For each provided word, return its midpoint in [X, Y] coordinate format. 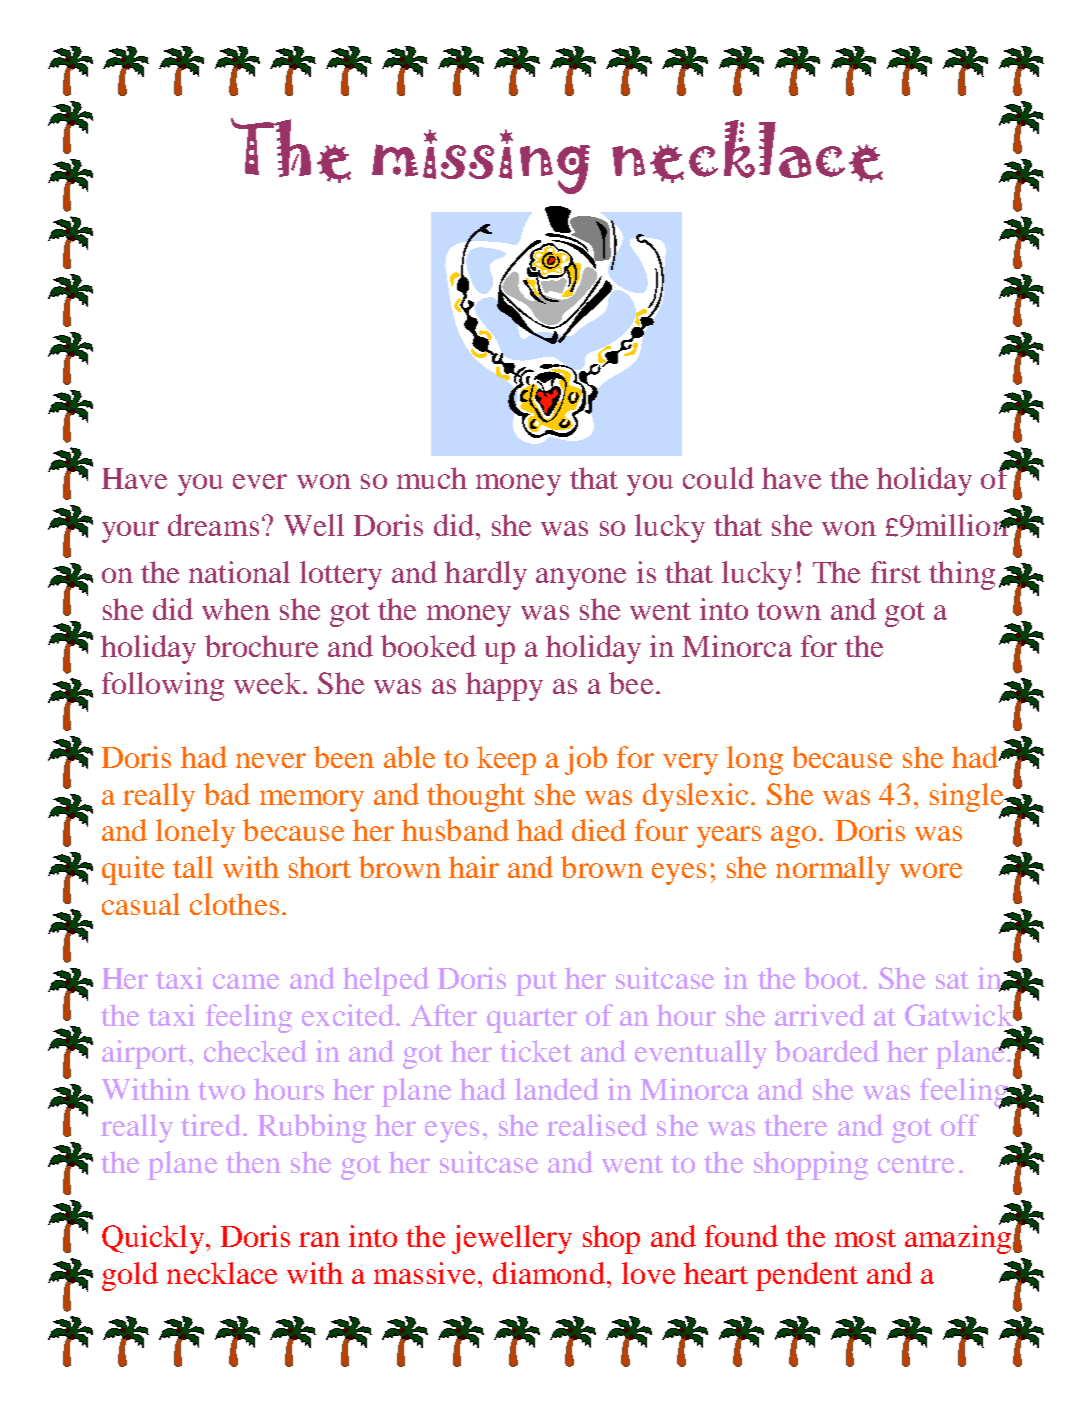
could [718, 478]
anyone [581, 579]
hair [474, 867]
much [432, 478]
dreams [213, 525]
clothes [234, 904]
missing [481, 161]
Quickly [153, 1239]
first [896, 572]
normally [833, 870]
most [865, 1238]
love [648, 1273]
